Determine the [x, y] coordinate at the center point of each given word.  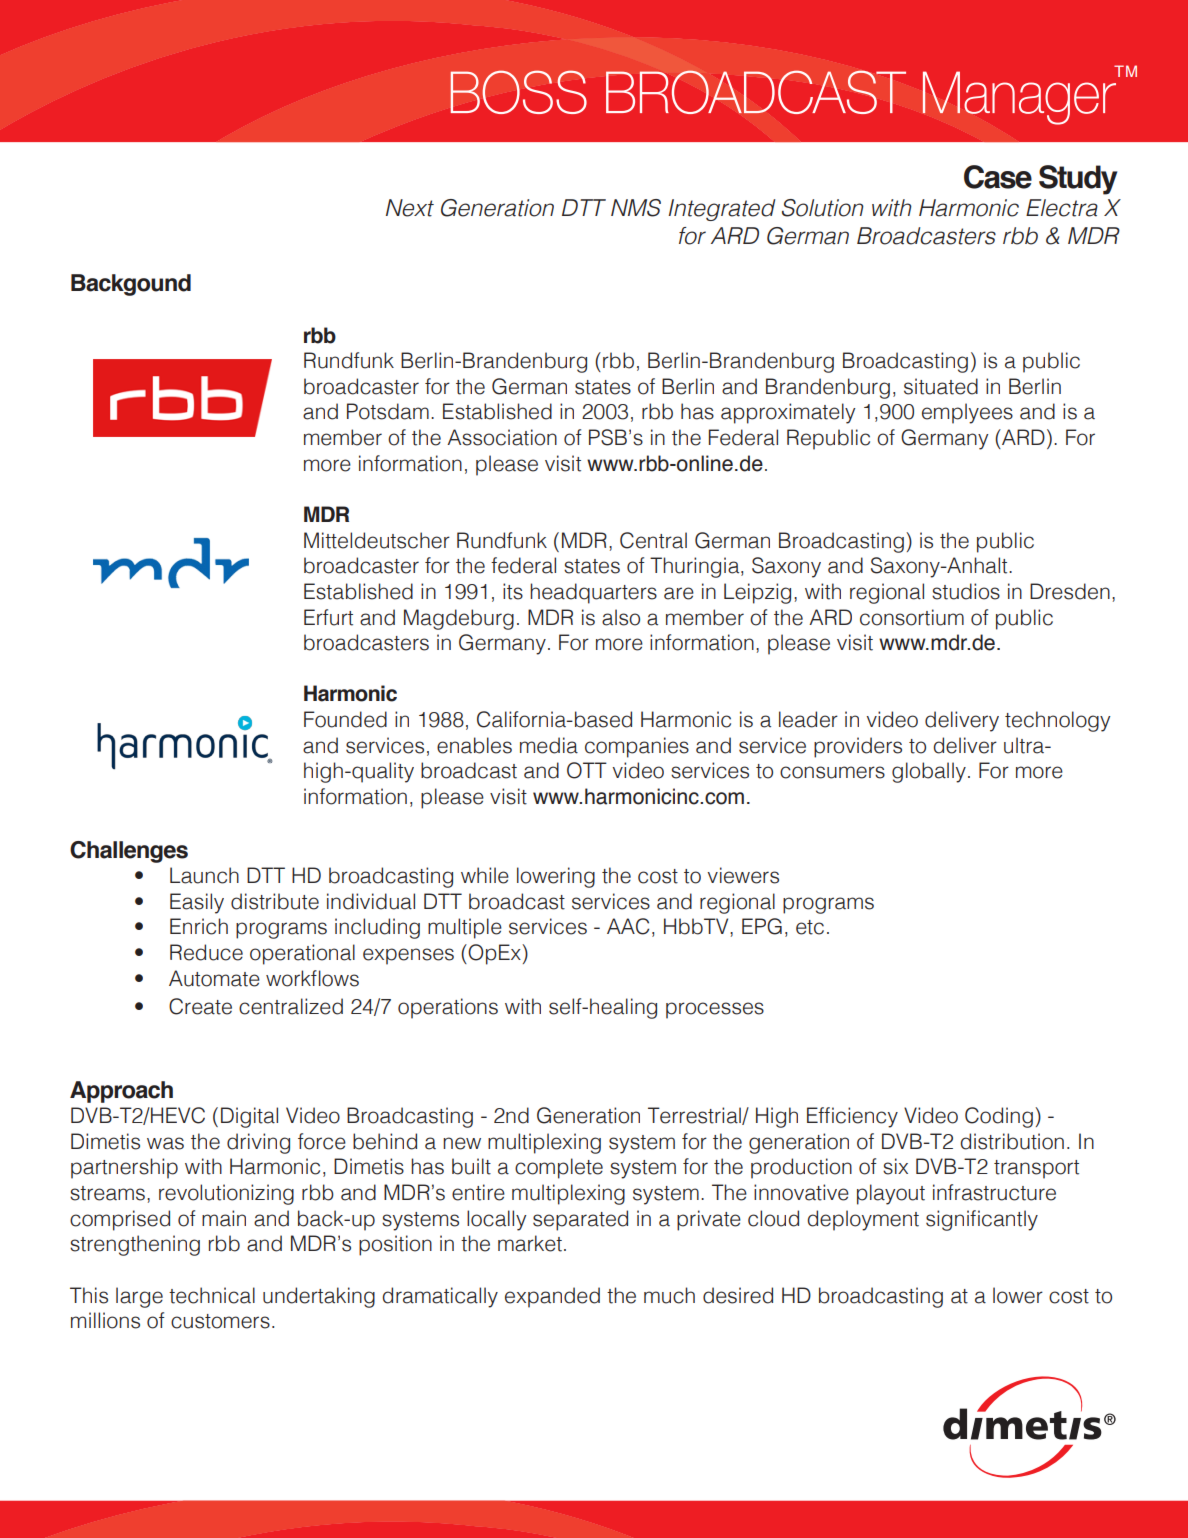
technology [1057, 721]
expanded [552, 1297]
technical [212, 1295]
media [549, 745]
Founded [345, 719]
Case [998, 177]
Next [410, 208]
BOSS [518, 92]
